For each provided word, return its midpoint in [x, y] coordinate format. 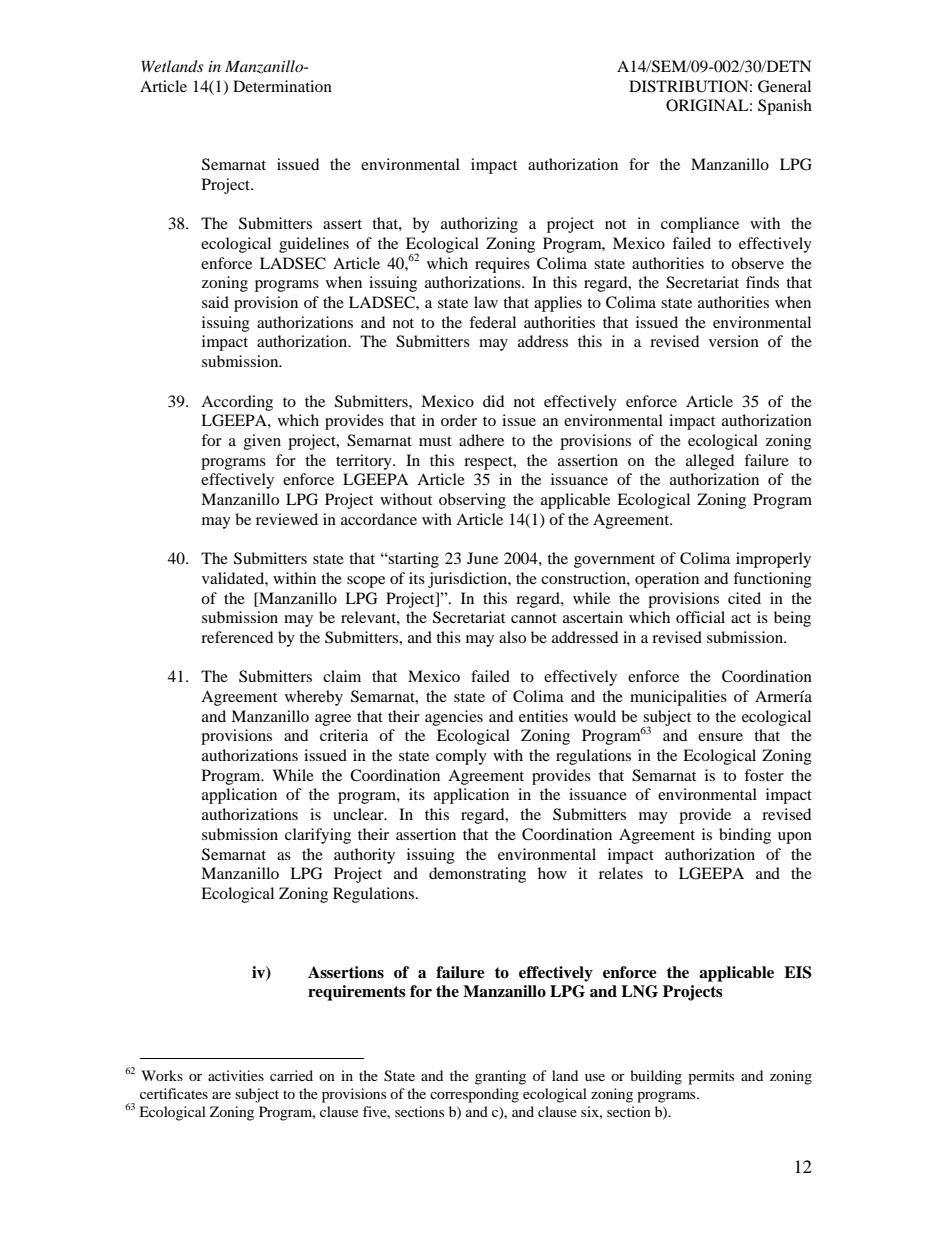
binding [745, 836]
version [734, 341]
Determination [282, 86]
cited [744, 598]
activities [236, 1075]
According [237, 403]
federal [492, 322]
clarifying [318, 836]
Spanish [785, 107]
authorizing [479, 225]
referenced [237, 637]
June [482, 558]
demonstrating [477, 875]
